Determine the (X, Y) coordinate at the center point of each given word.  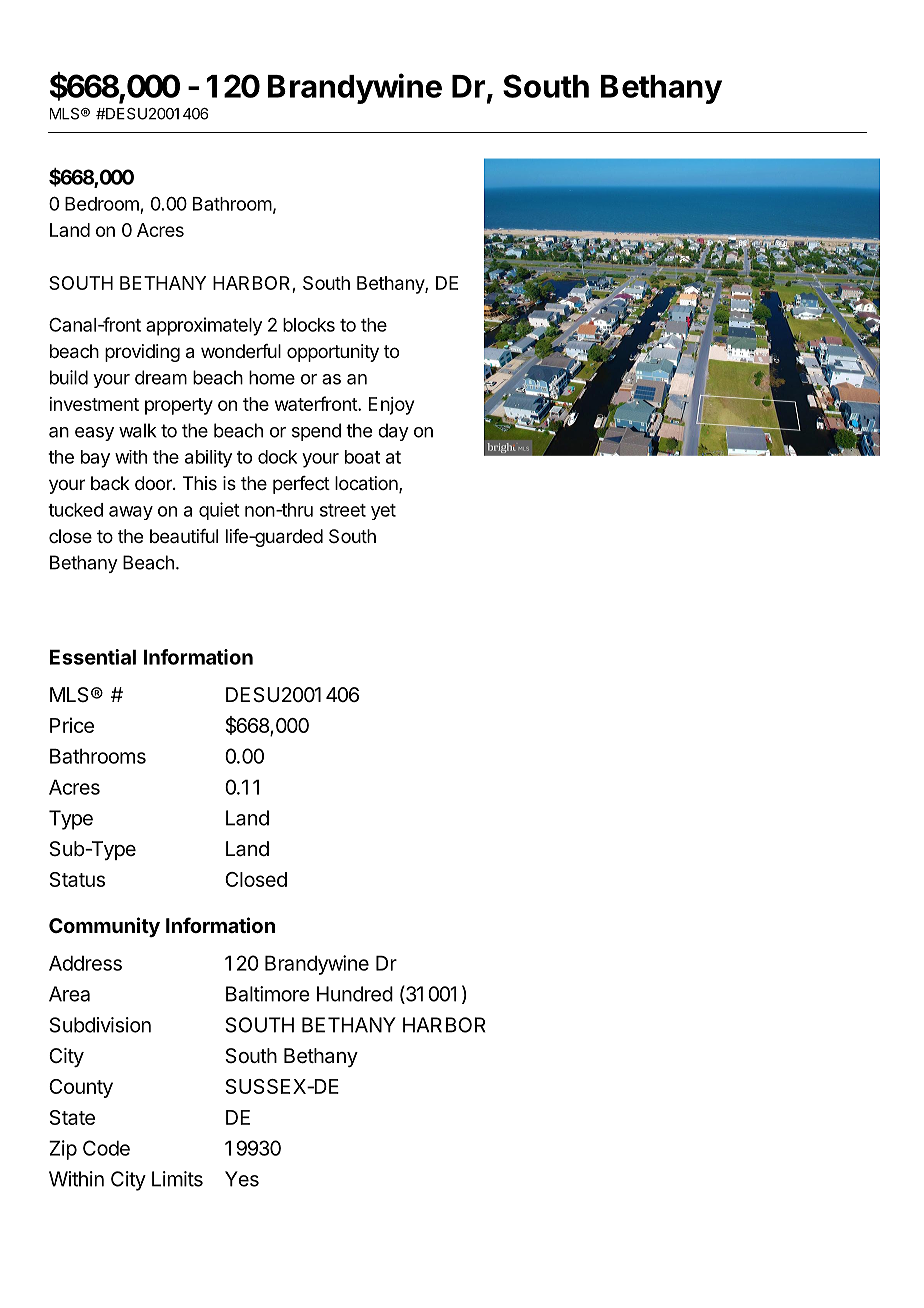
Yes (242, 1179)
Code (106, 1148)
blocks (309, 325)
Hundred (355, 994)
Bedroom (102, 204)
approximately (204, 326)
